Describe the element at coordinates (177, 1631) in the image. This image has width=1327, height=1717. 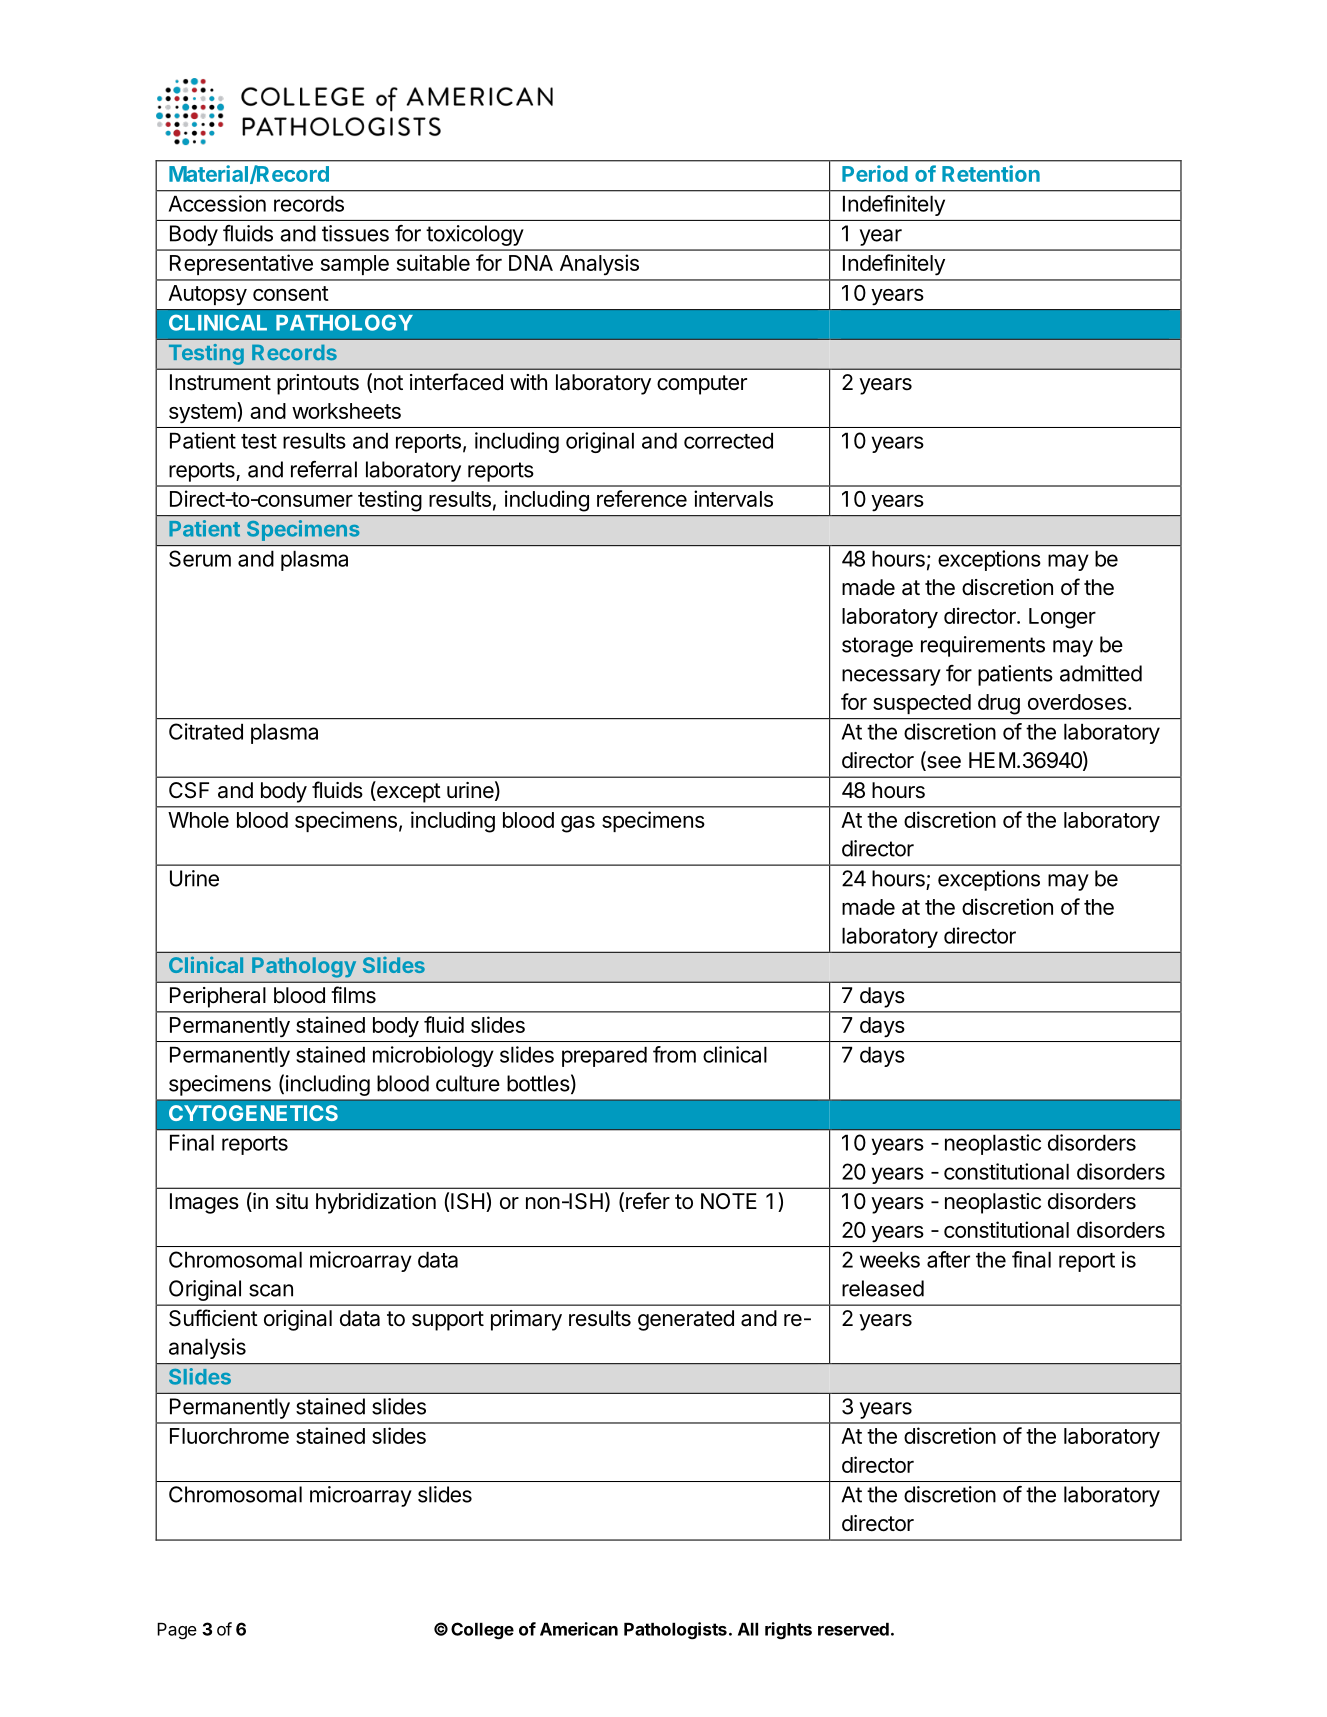
I see `Page` at that location.
